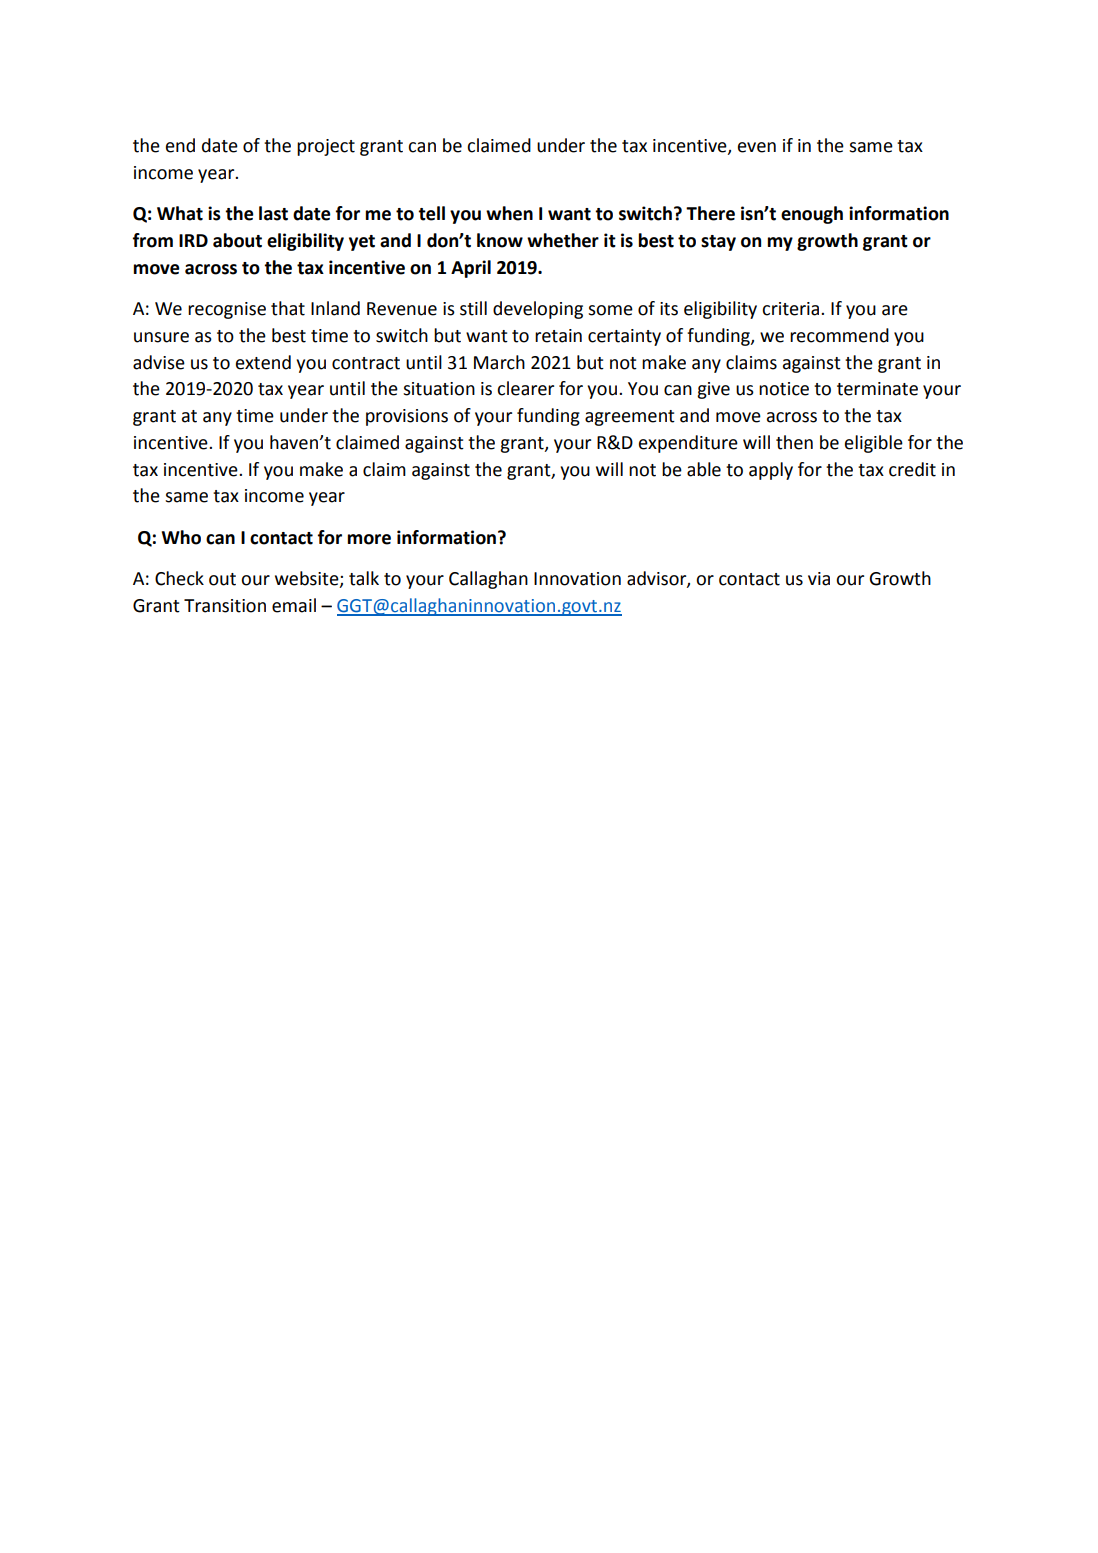 The height and width of the document is (1553, 1098). Describe the element at coordinates (784, 389) in the document. I see `notice` at that location.
